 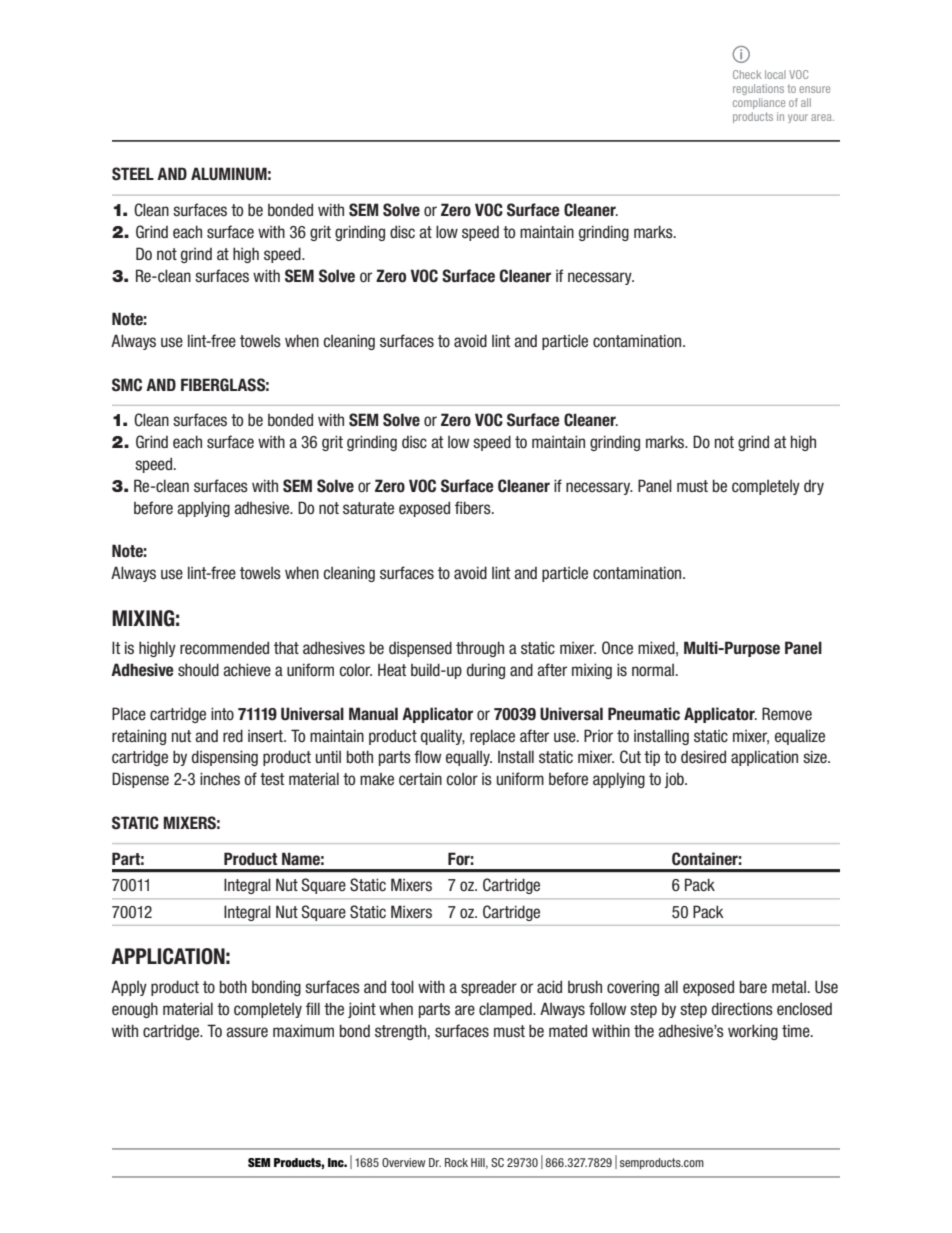 What do you see at coordinates (759, 103) in the screenshot?
I see `compliance` at bounding box center [759, 103].
